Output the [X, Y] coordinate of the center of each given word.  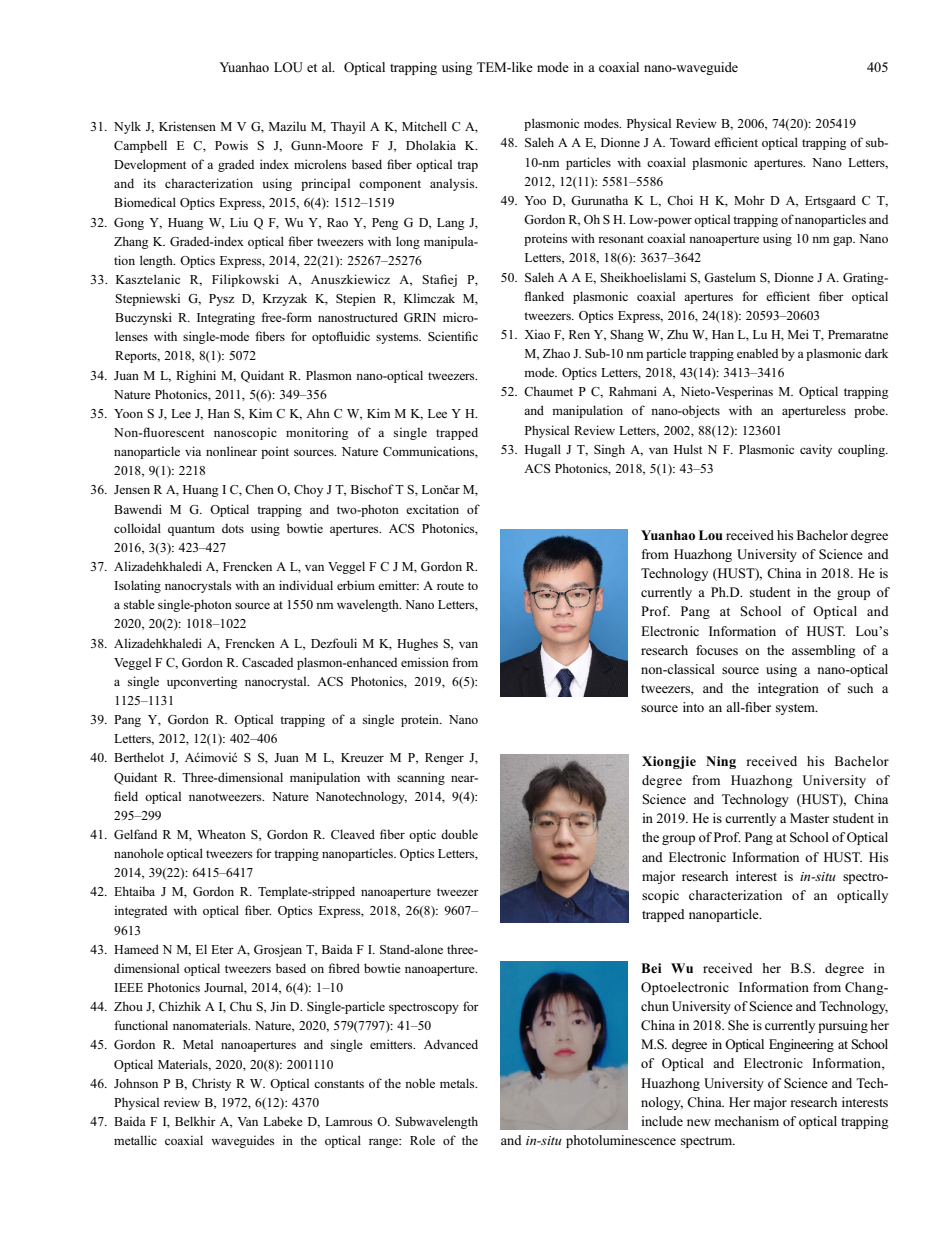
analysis [453, 184]
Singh [609, 450]
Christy [211, 1084]
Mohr [749, 200]
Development [150, 165]
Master [809, 818]
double [459, 834]
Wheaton [221, 834]
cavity [816, 450]
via [193, 451]
